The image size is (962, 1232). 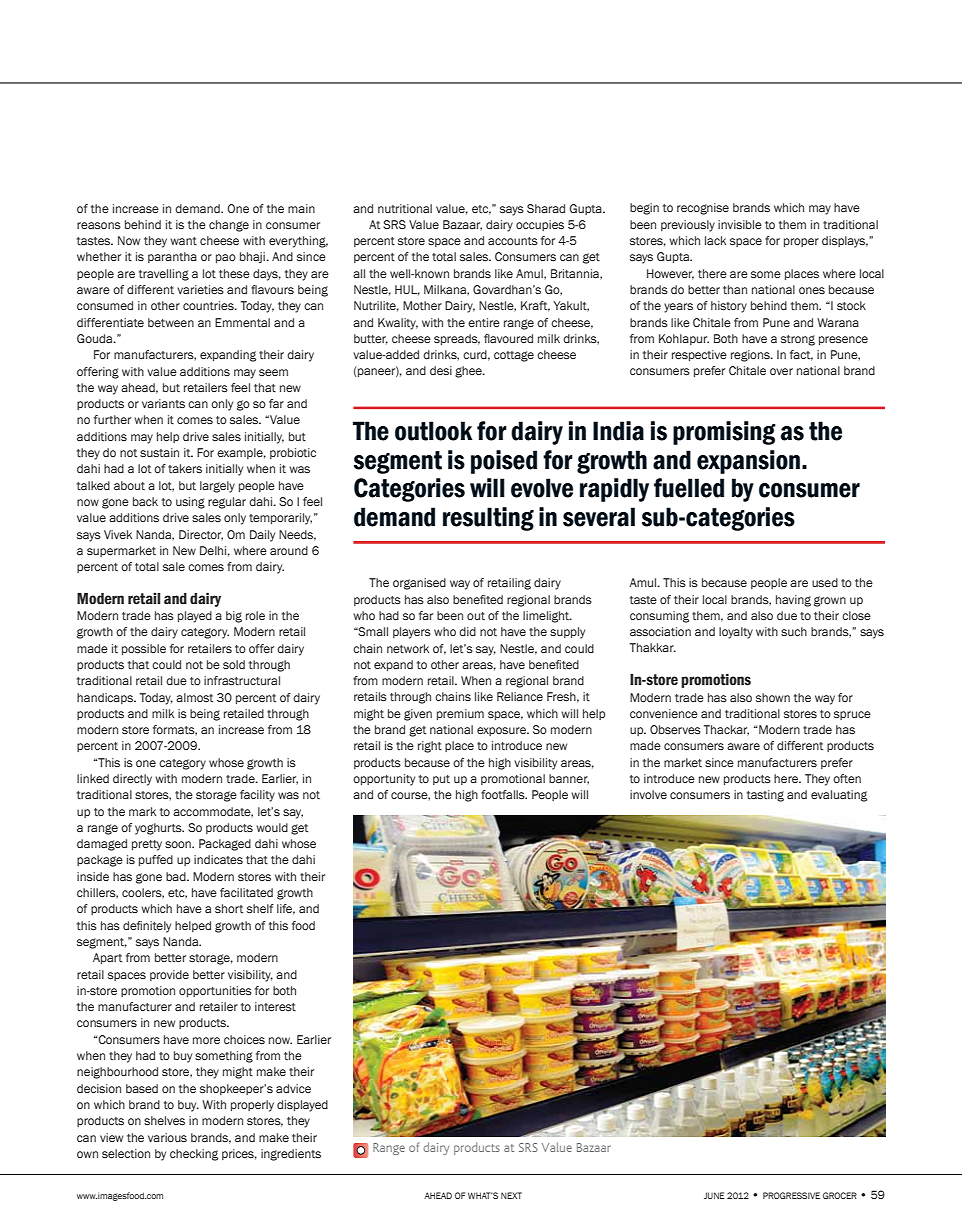 I want to click on shown, so click(x=773, y=697).
